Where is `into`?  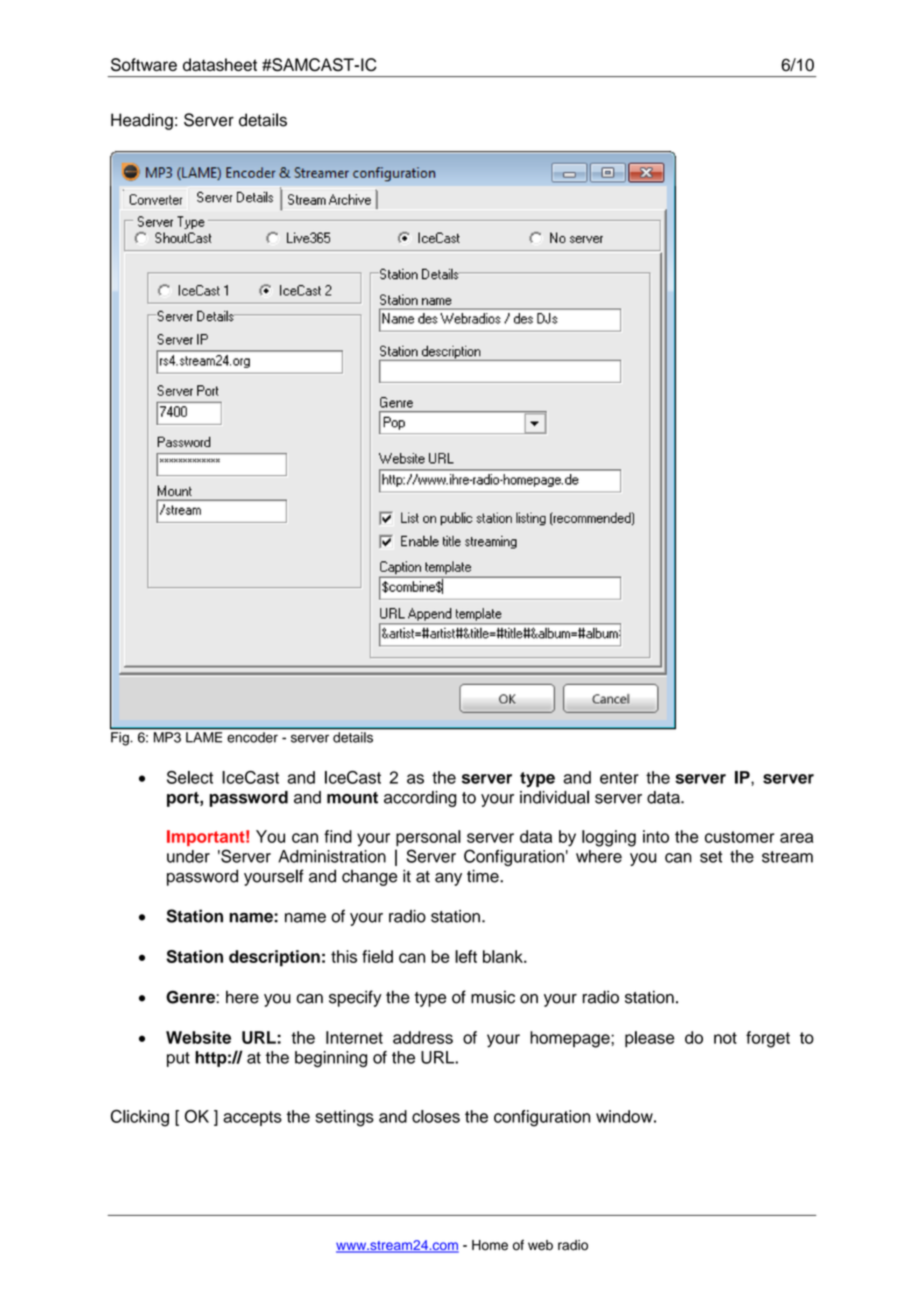
into is located at coordinates (656, 836).
